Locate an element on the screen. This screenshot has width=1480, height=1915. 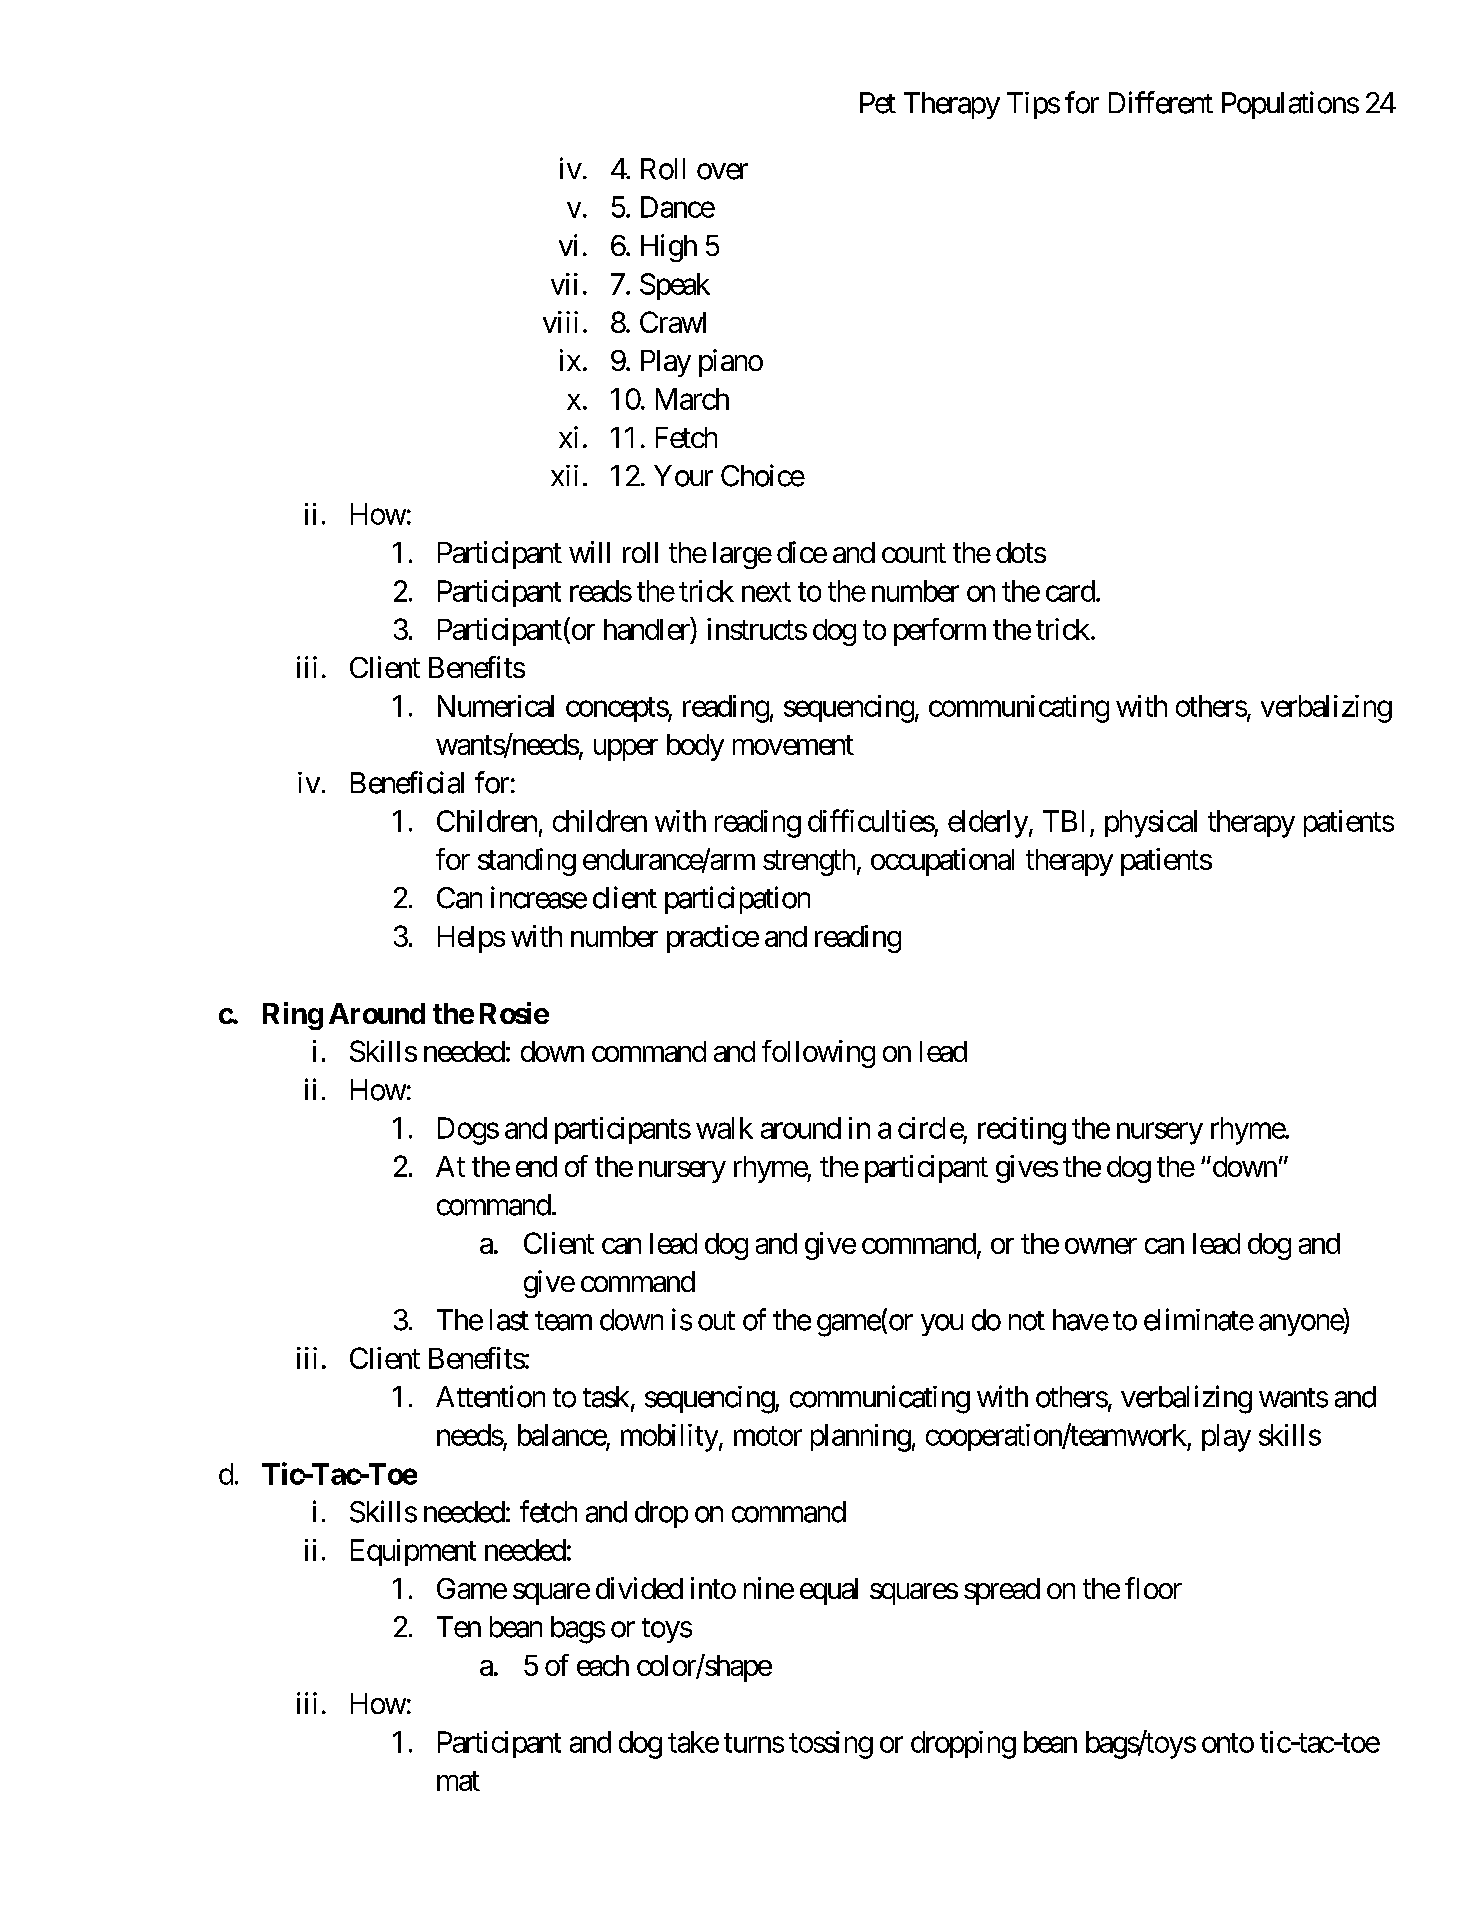
mat is located at coordinates (458, 1781).
